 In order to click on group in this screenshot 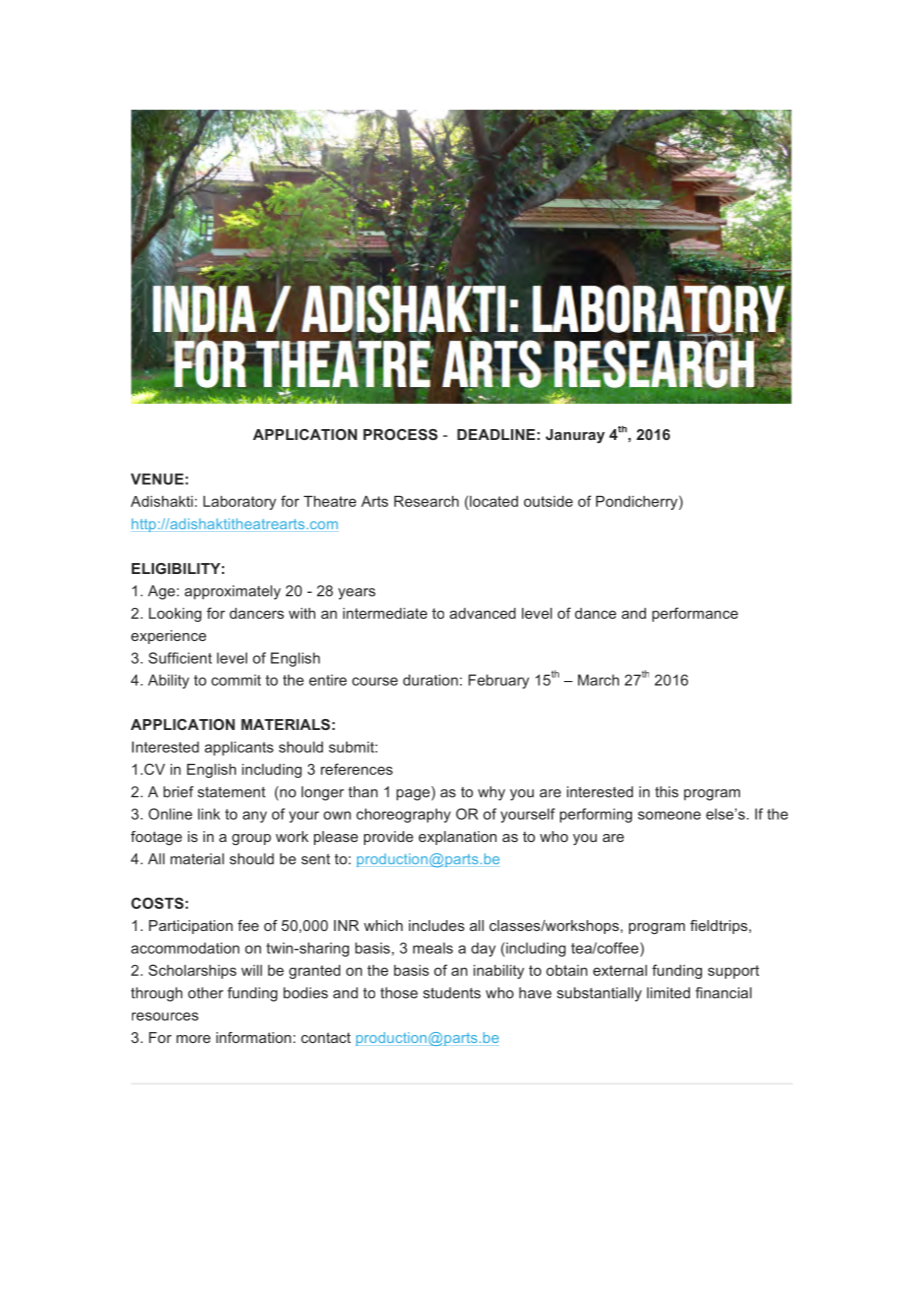, I will do `click(251, 839)`.
